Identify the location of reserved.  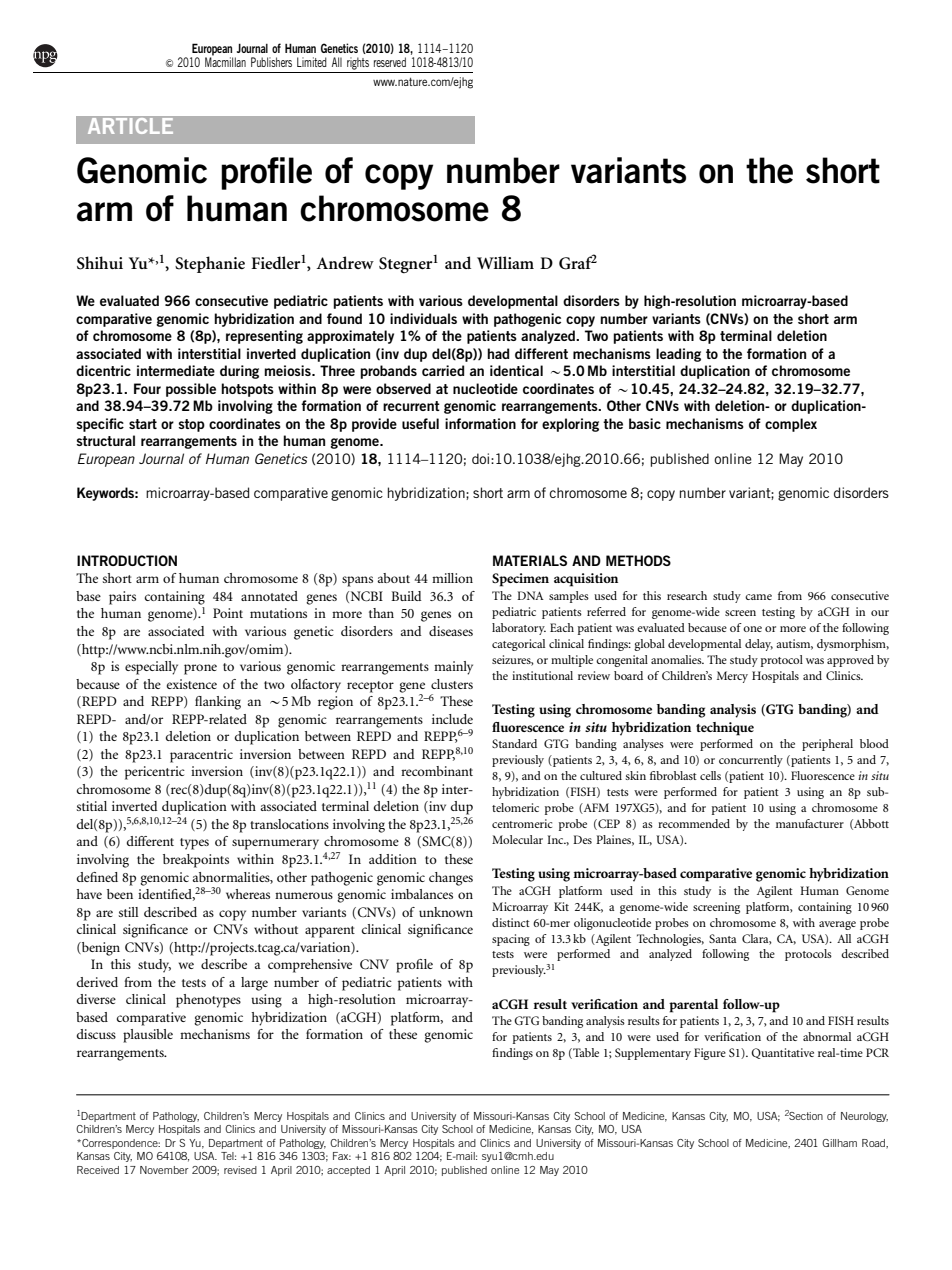
(390, 62).
